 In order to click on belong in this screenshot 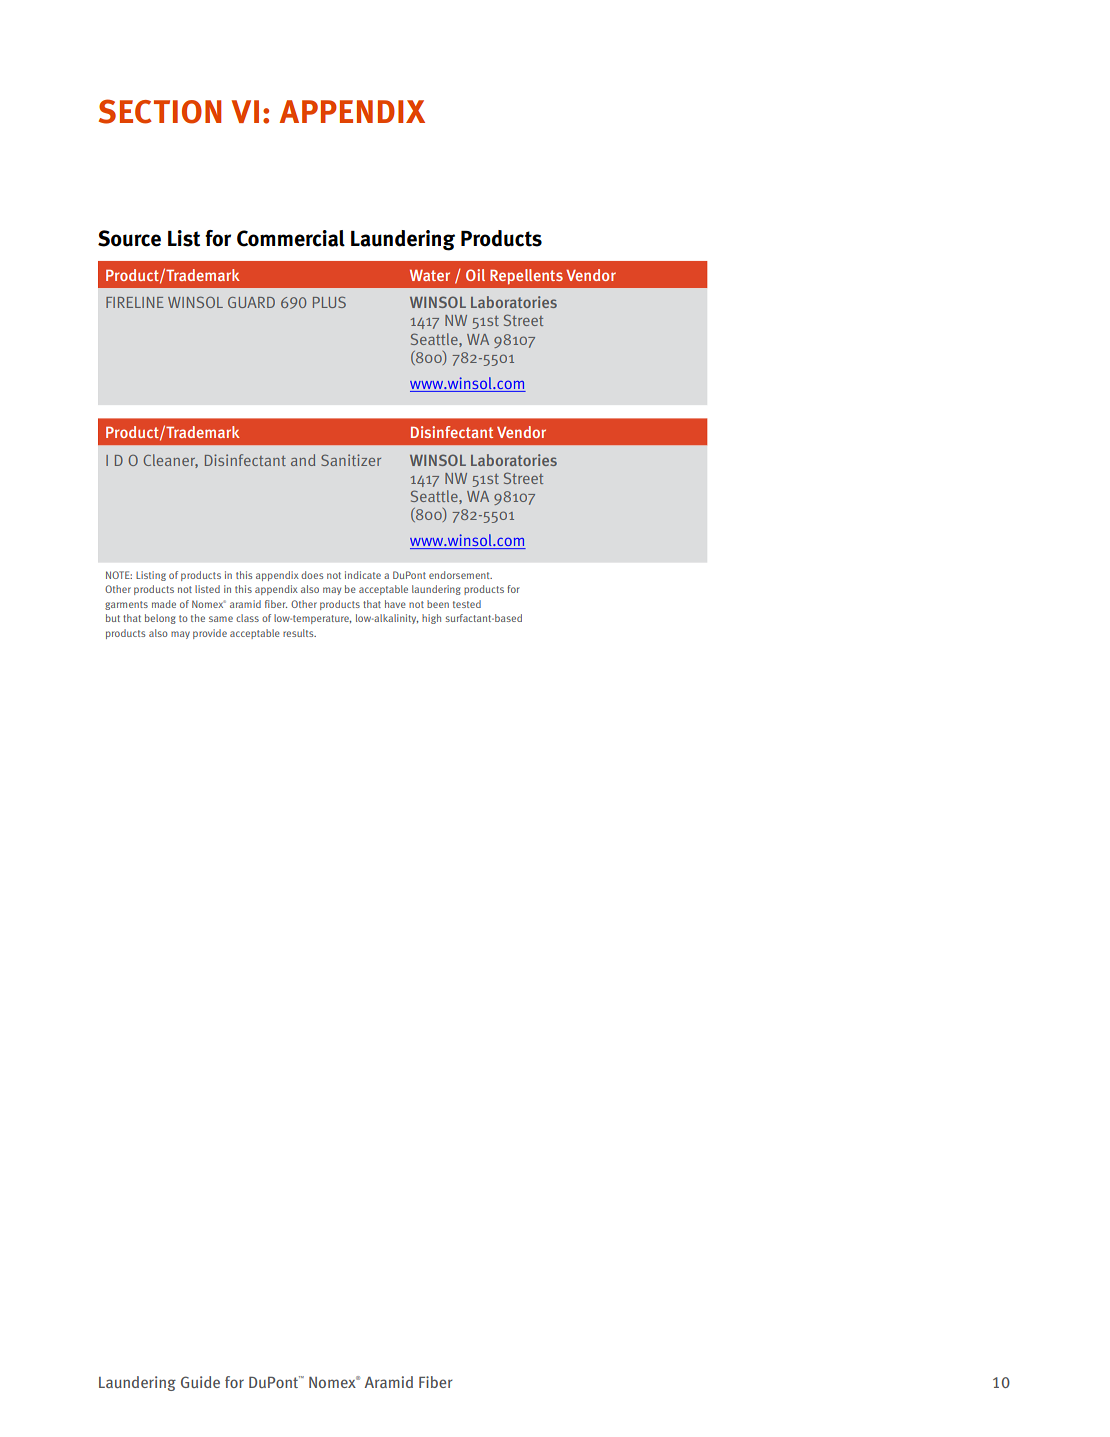, I will do `click(160, 619)`.
